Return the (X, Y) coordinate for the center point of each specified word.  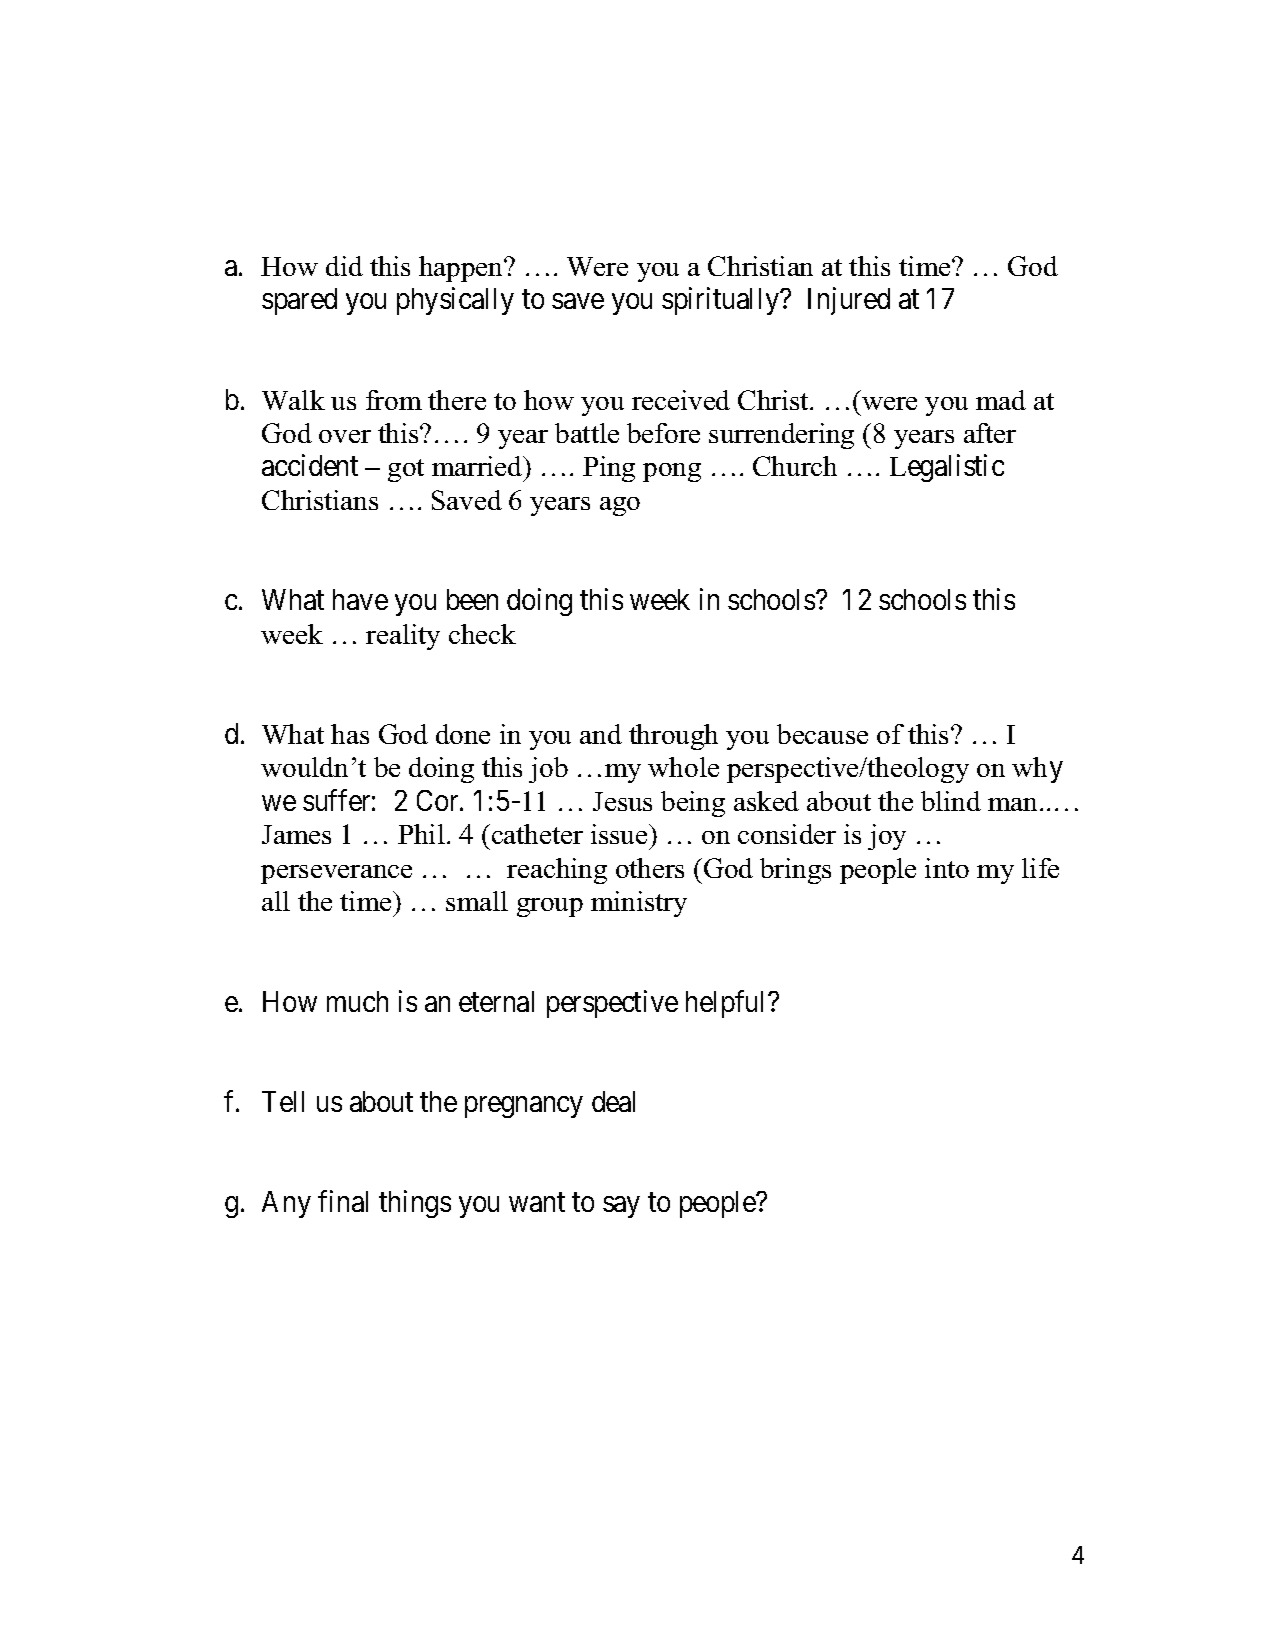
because (822, 734)
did (344, 266)
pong (672, 472)
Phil (421, 834)
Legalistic (947, 468)
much (357, 1001)
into (947, 868)
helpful (727, 1004)
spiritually (721, 301)
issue (620, 834)
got (406, 470)
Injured (849, 301)
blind (951, 801)
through (673, 737)
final (343, 1201)
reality (403, 637)
